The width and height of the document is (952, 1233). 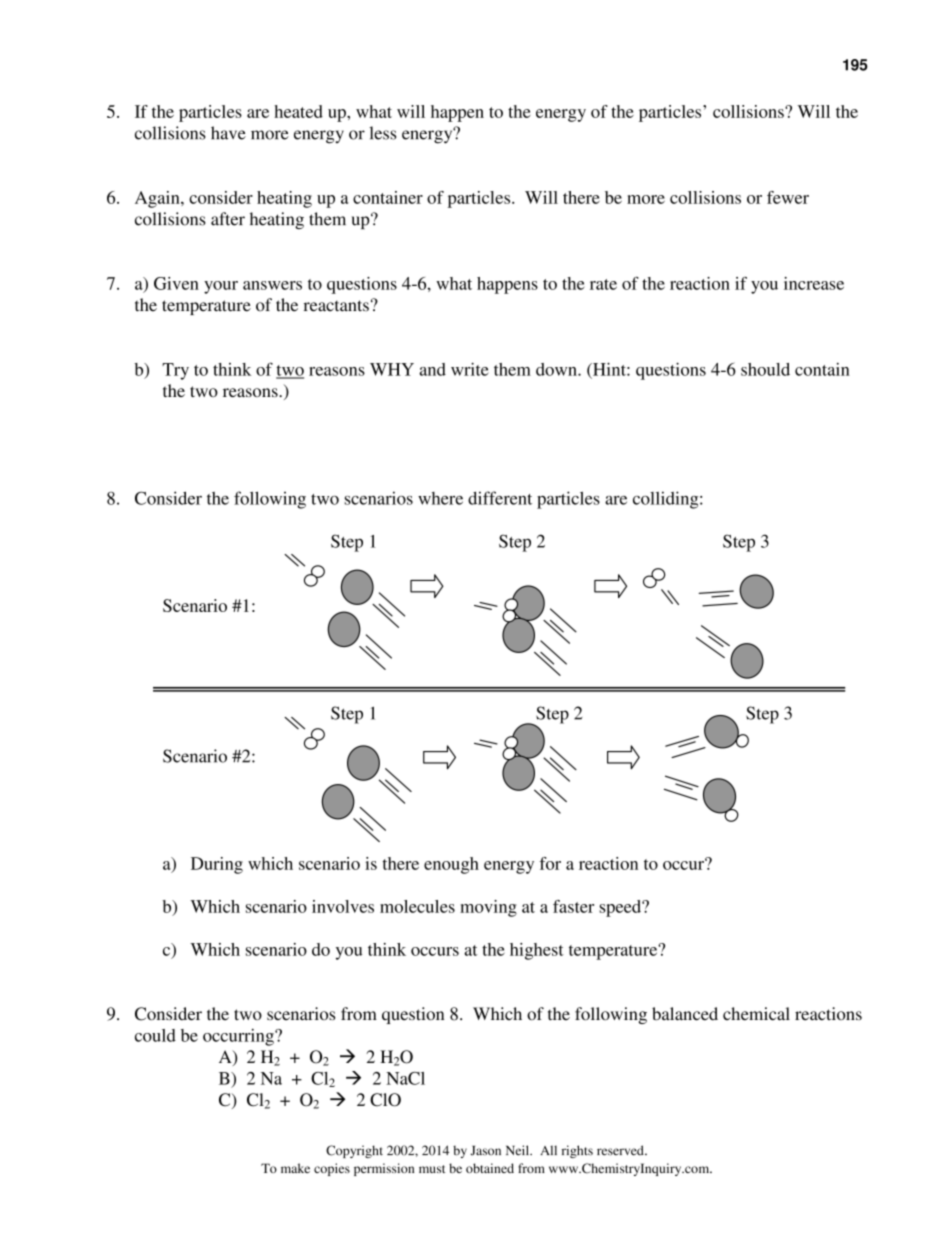 What do you see at coordinates (500, 498) in the document?
I see `different` at bounding box center [500, 498].
